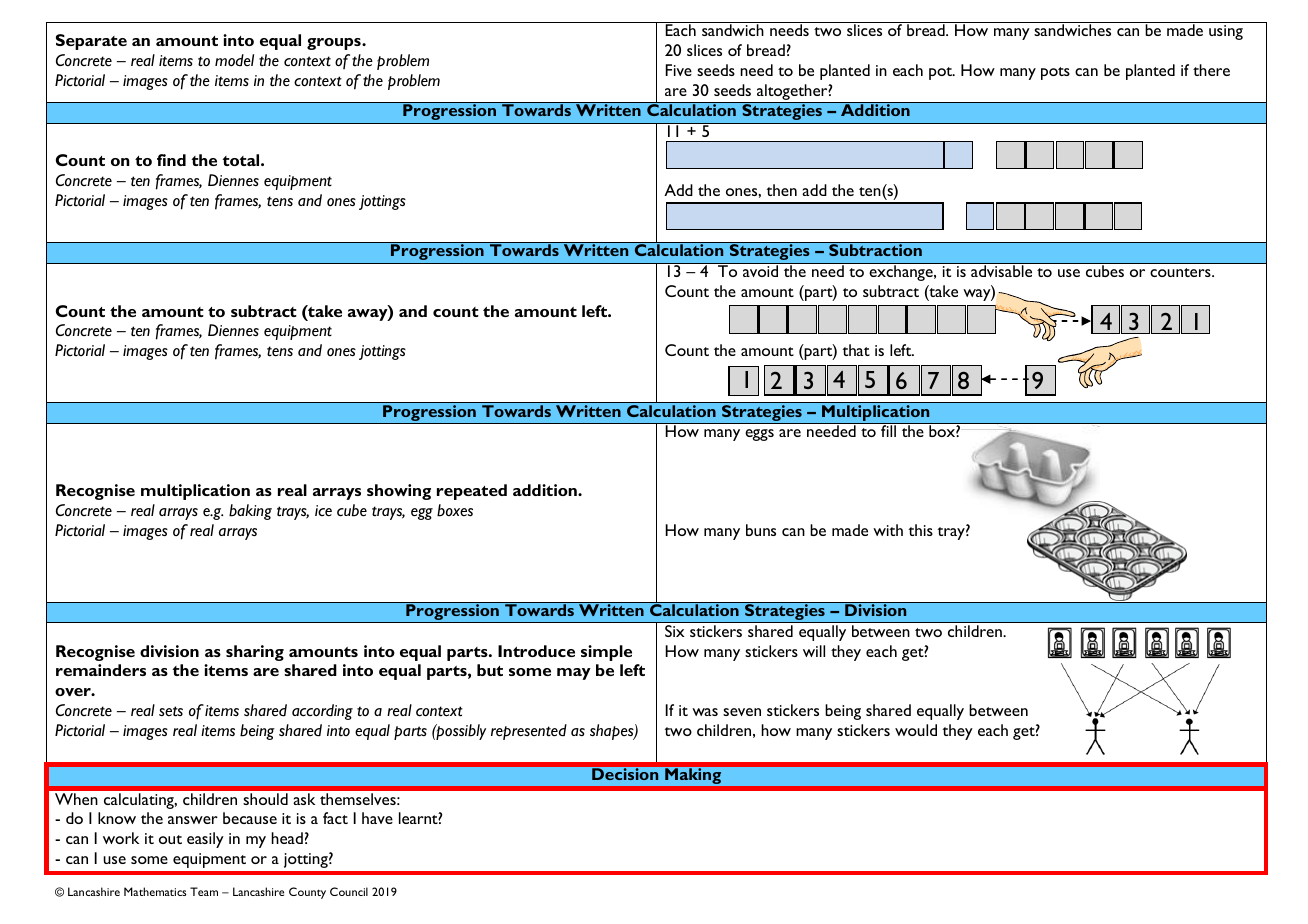 The image size is (1308, 924). I want to click on would, so click(916, 730).
